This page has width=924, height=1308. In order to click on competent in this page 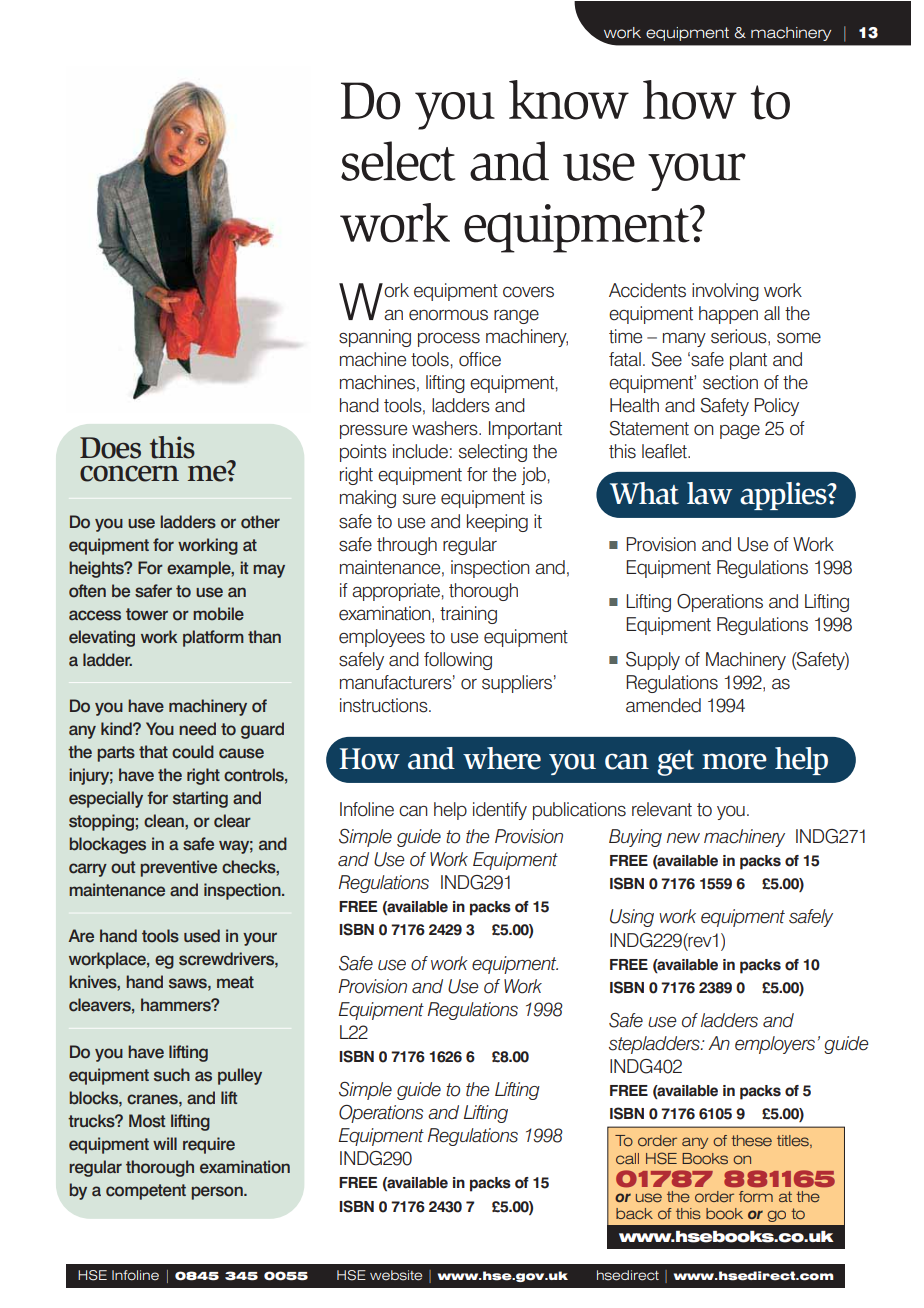, I will do `click(146, 1192)`.
